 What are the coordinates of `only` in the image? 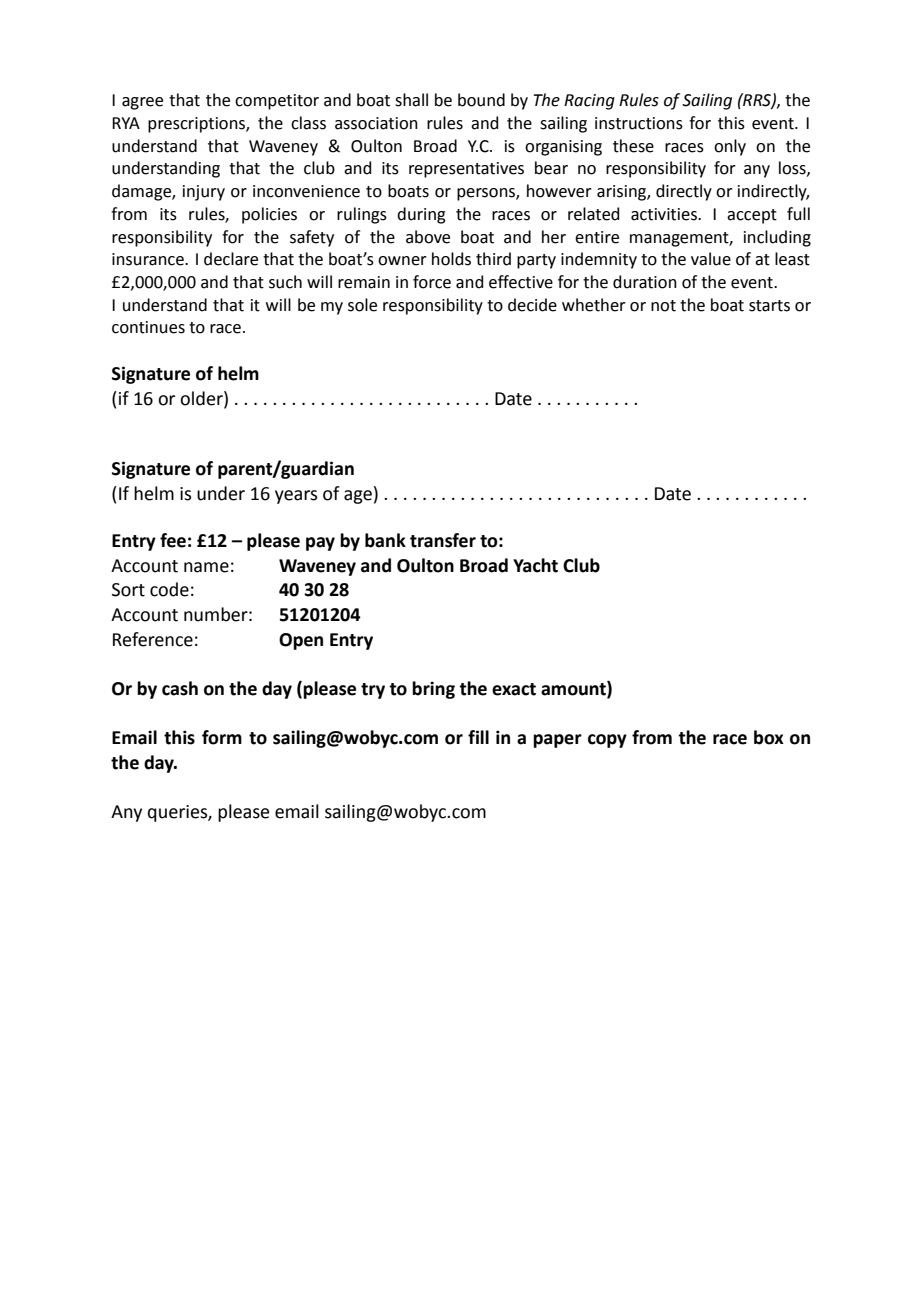 It's located at (730, 147).
